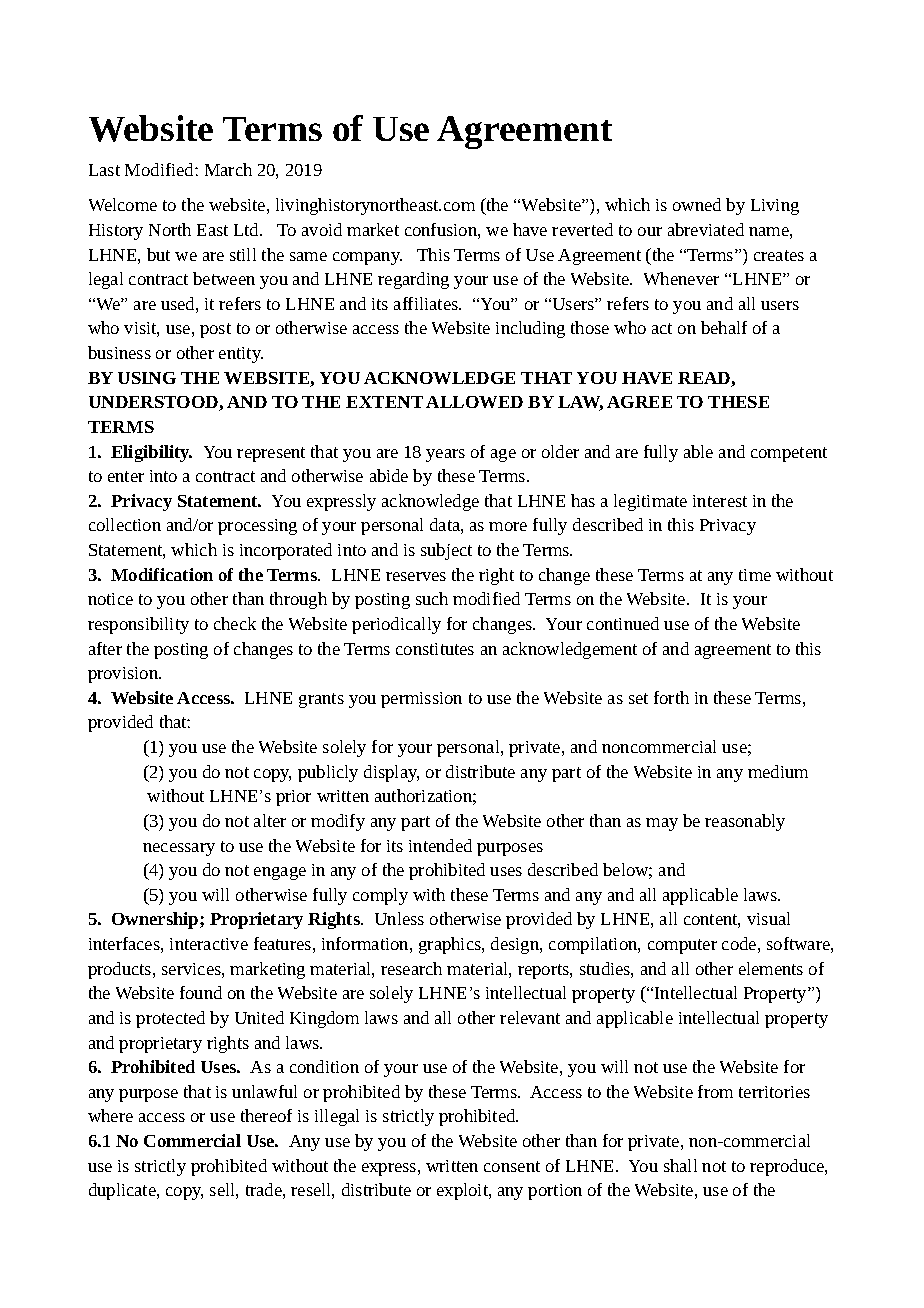 The image size is (924, 1308). What do you see at coordinates (125, 524) in the screenshot?
I see `collection` at bounding box center [125, 524].
